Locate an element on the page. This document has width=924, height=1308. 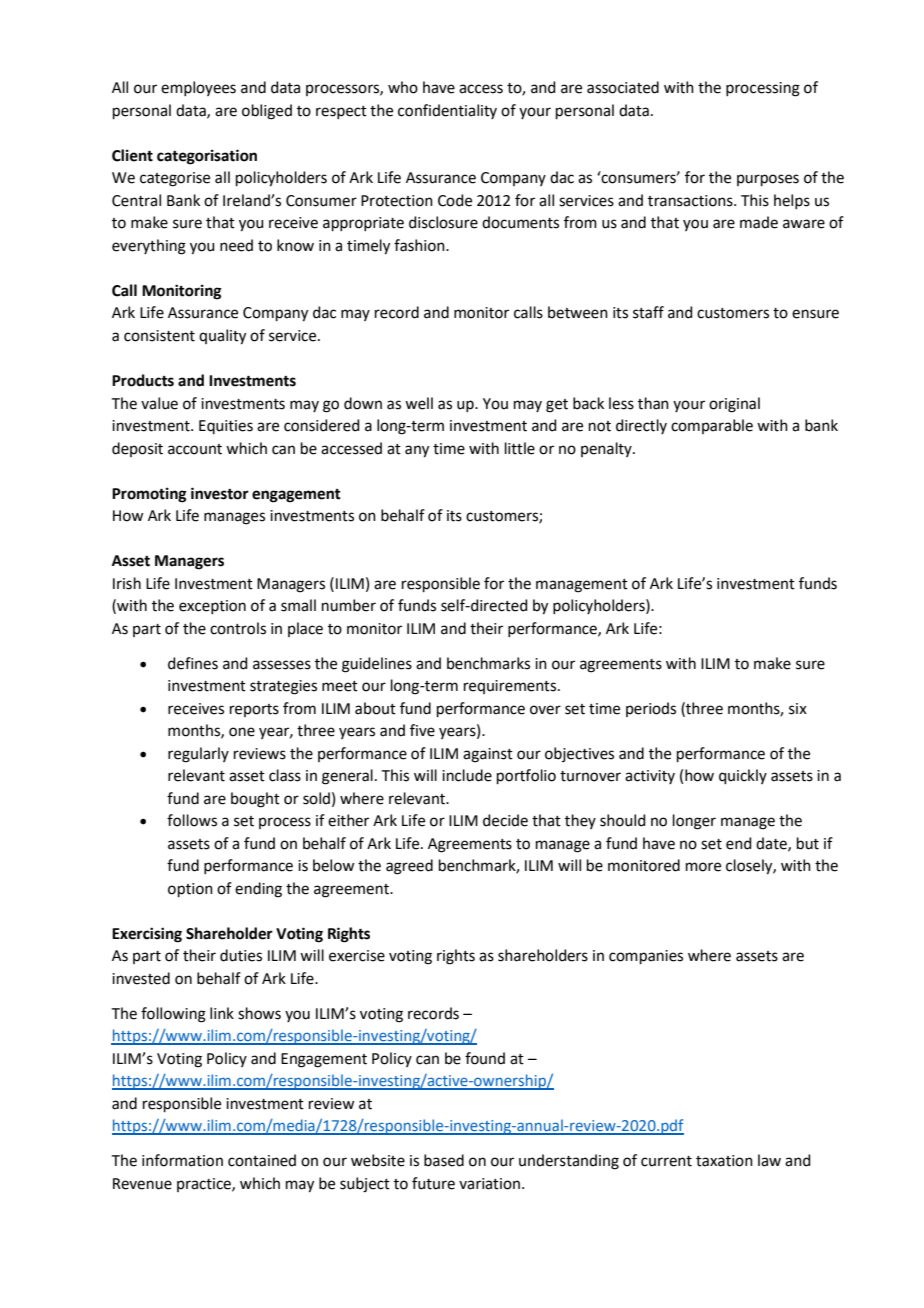
staff is located at coordinates (648, 312).
